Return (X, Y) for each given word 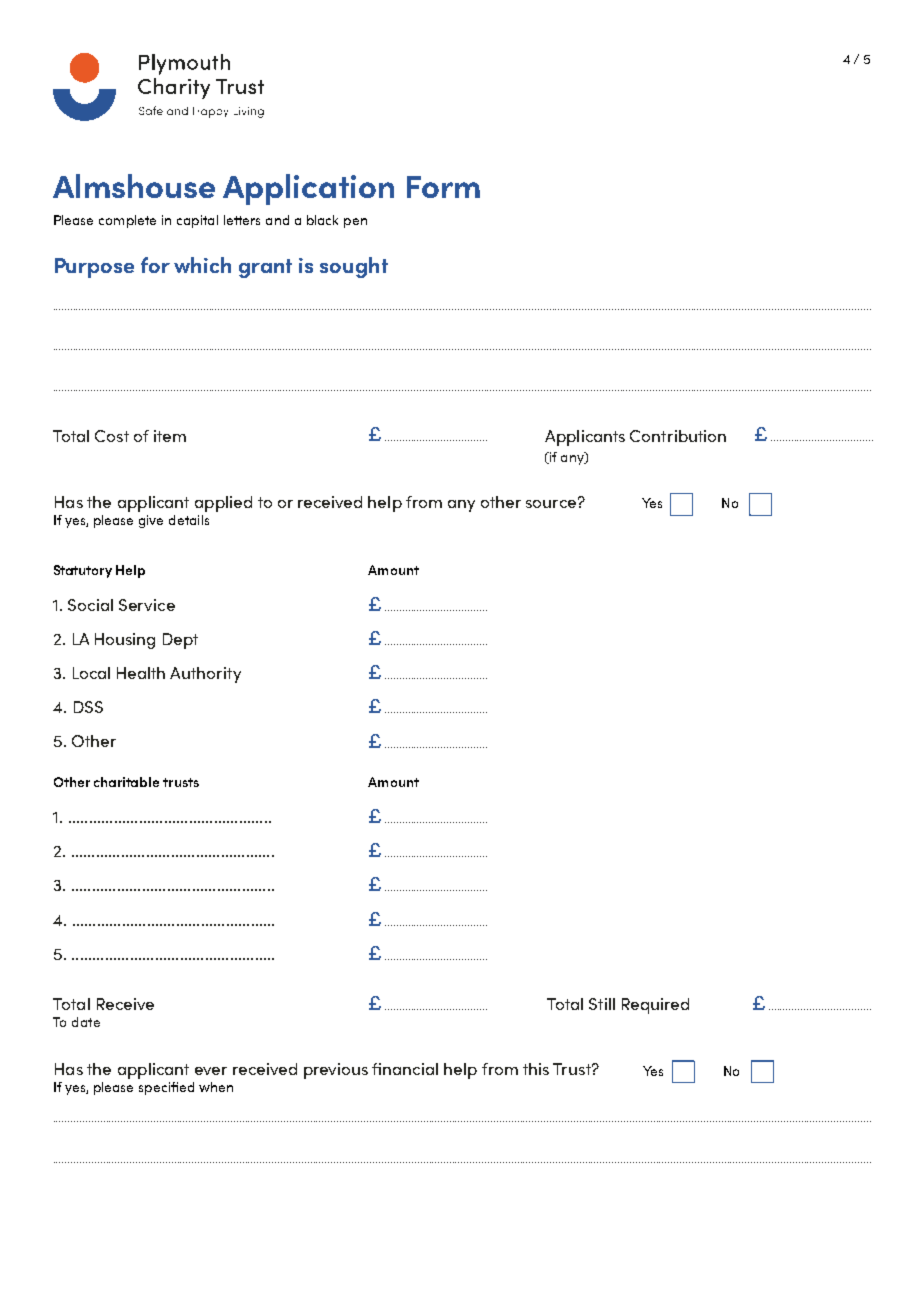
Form (443, 187)
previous (336, 1071)
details (189, 520)
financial (405, 1069)
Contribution (678, 436)
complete (127, 221)
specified (166, 1088)
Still (602, 1004)
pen (355, 223)
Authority (205, 675)
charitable (126, 782)
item (170, 436)
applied (223, 504)
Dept (180, 641)
